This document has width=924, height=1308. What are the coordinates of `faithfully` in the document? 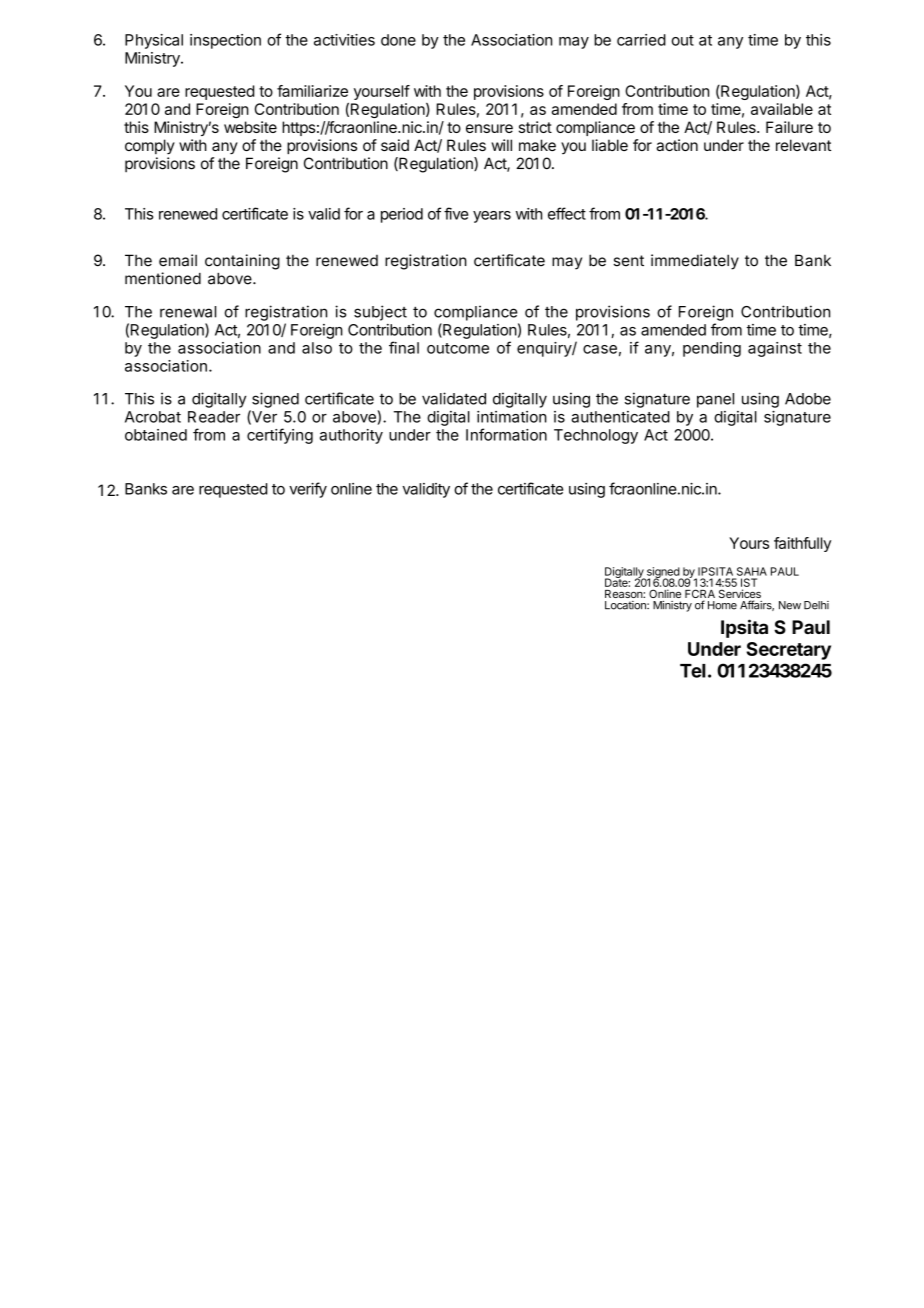 It's located at (802, 544).
